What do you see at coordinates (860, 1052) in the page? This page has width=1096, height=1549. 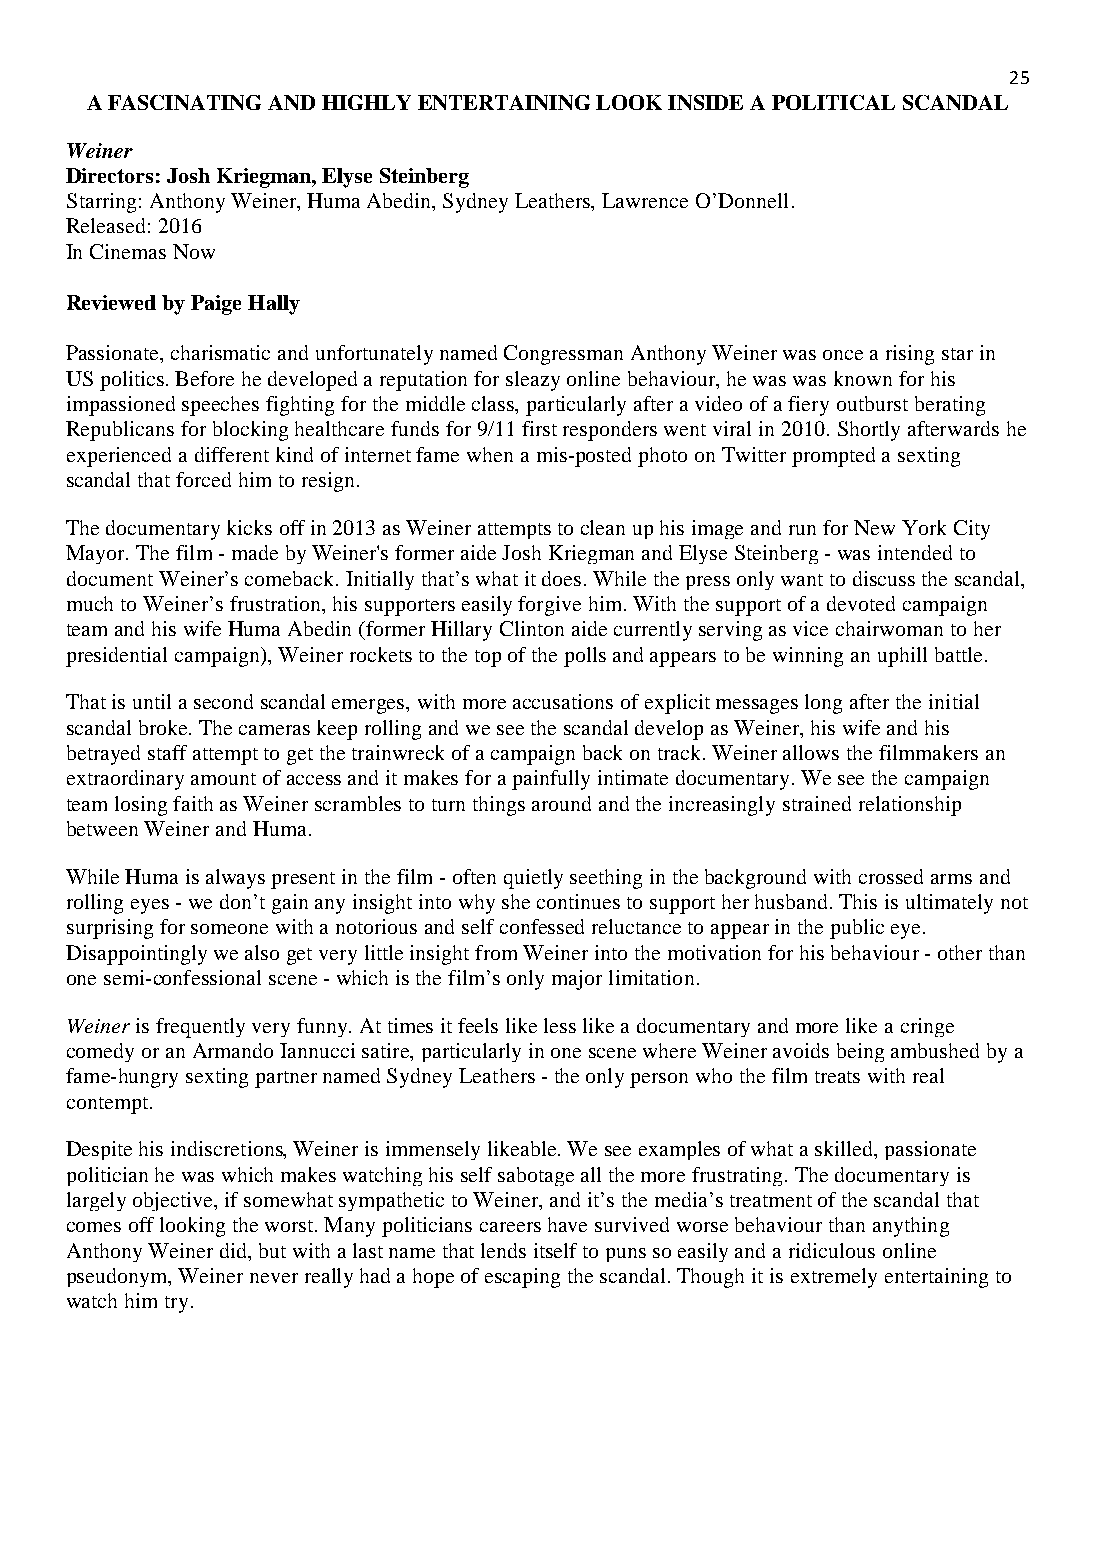 I see `being` at bounding box center [860, 1052].
